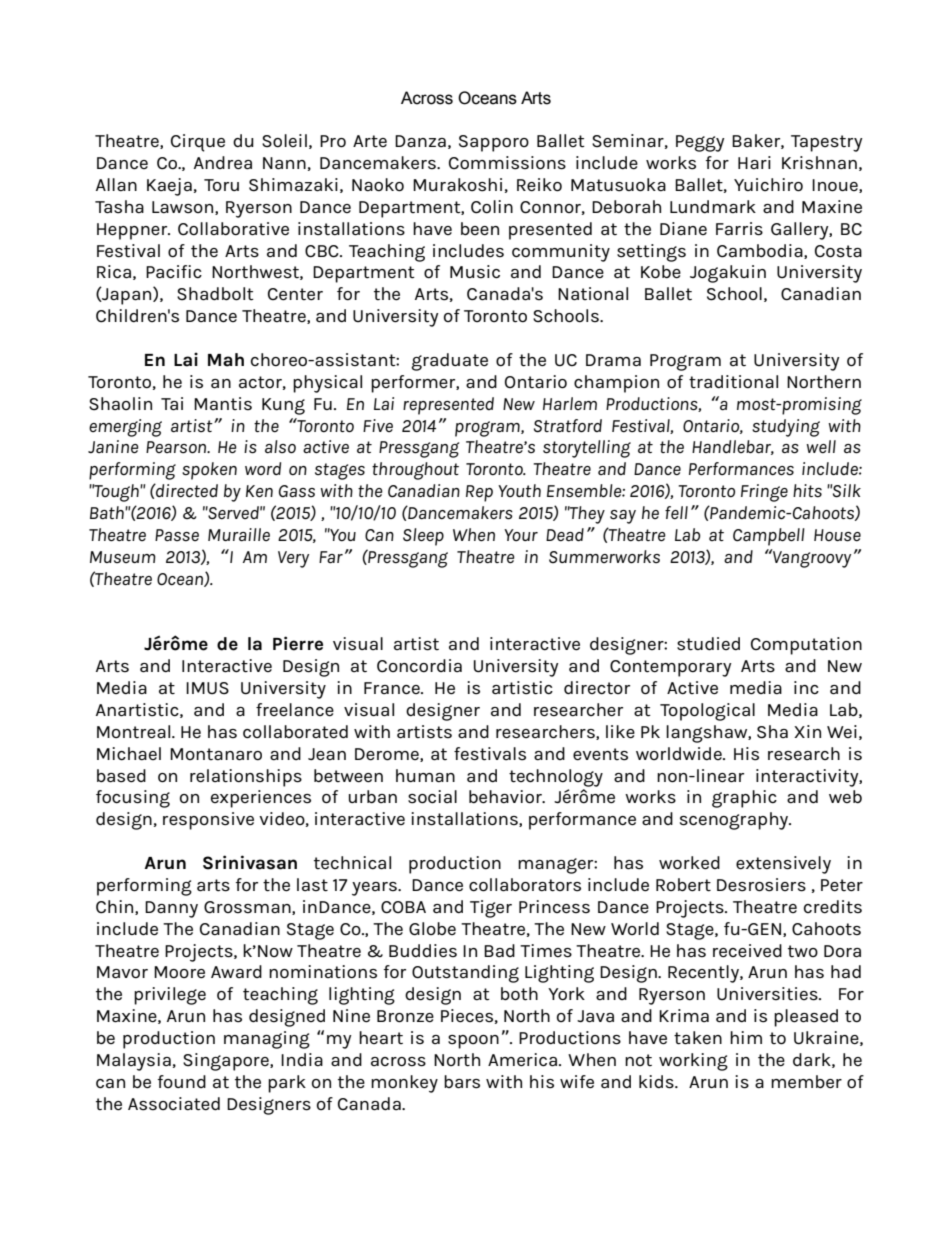 The height and width of the document is (1233, 952). What do you see at coordinates (462, 1082) in the document?
I see `bars` at bounding box center [462, 1082].
